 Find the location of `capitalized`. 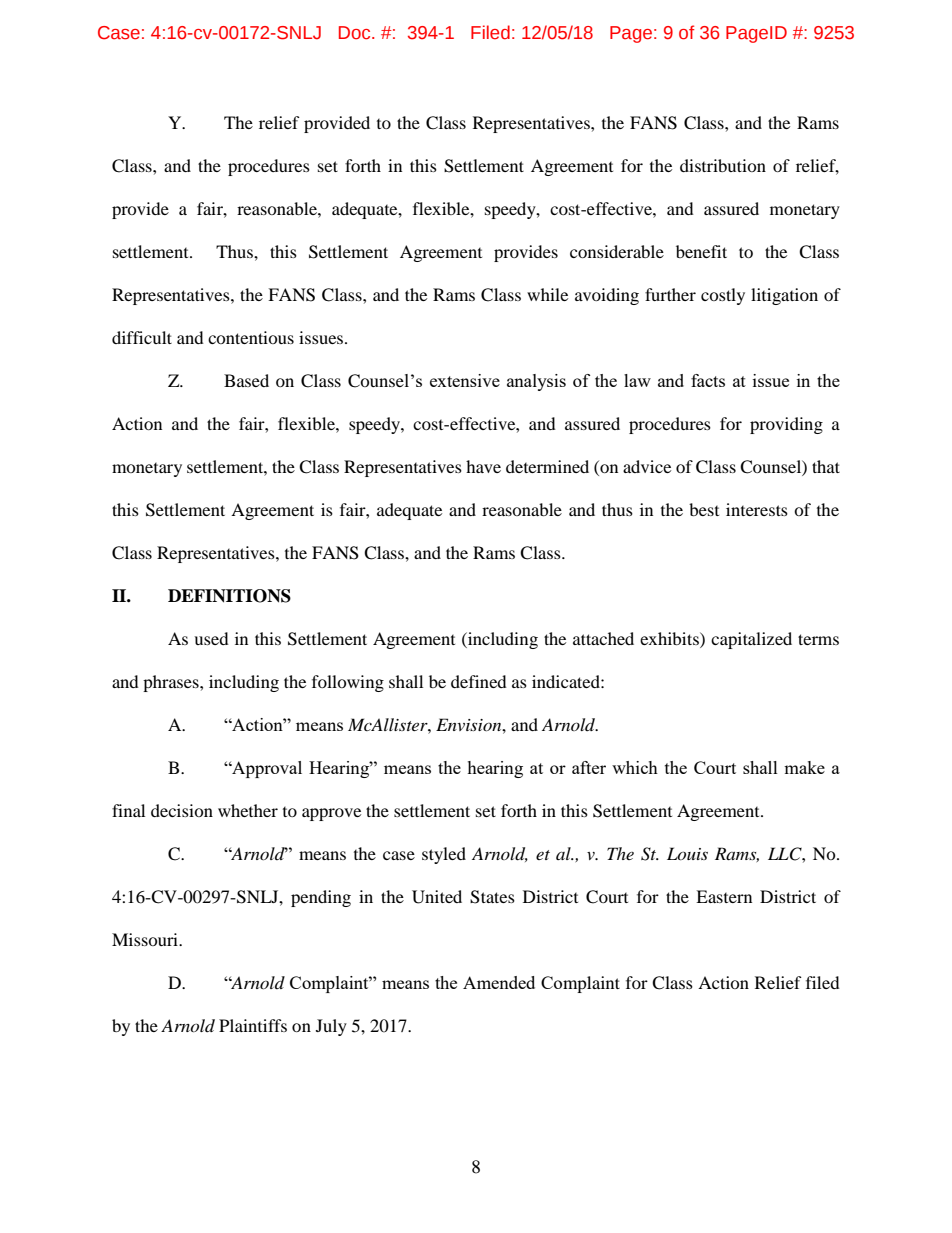

capitalized is located at coordinates (751, 640).
